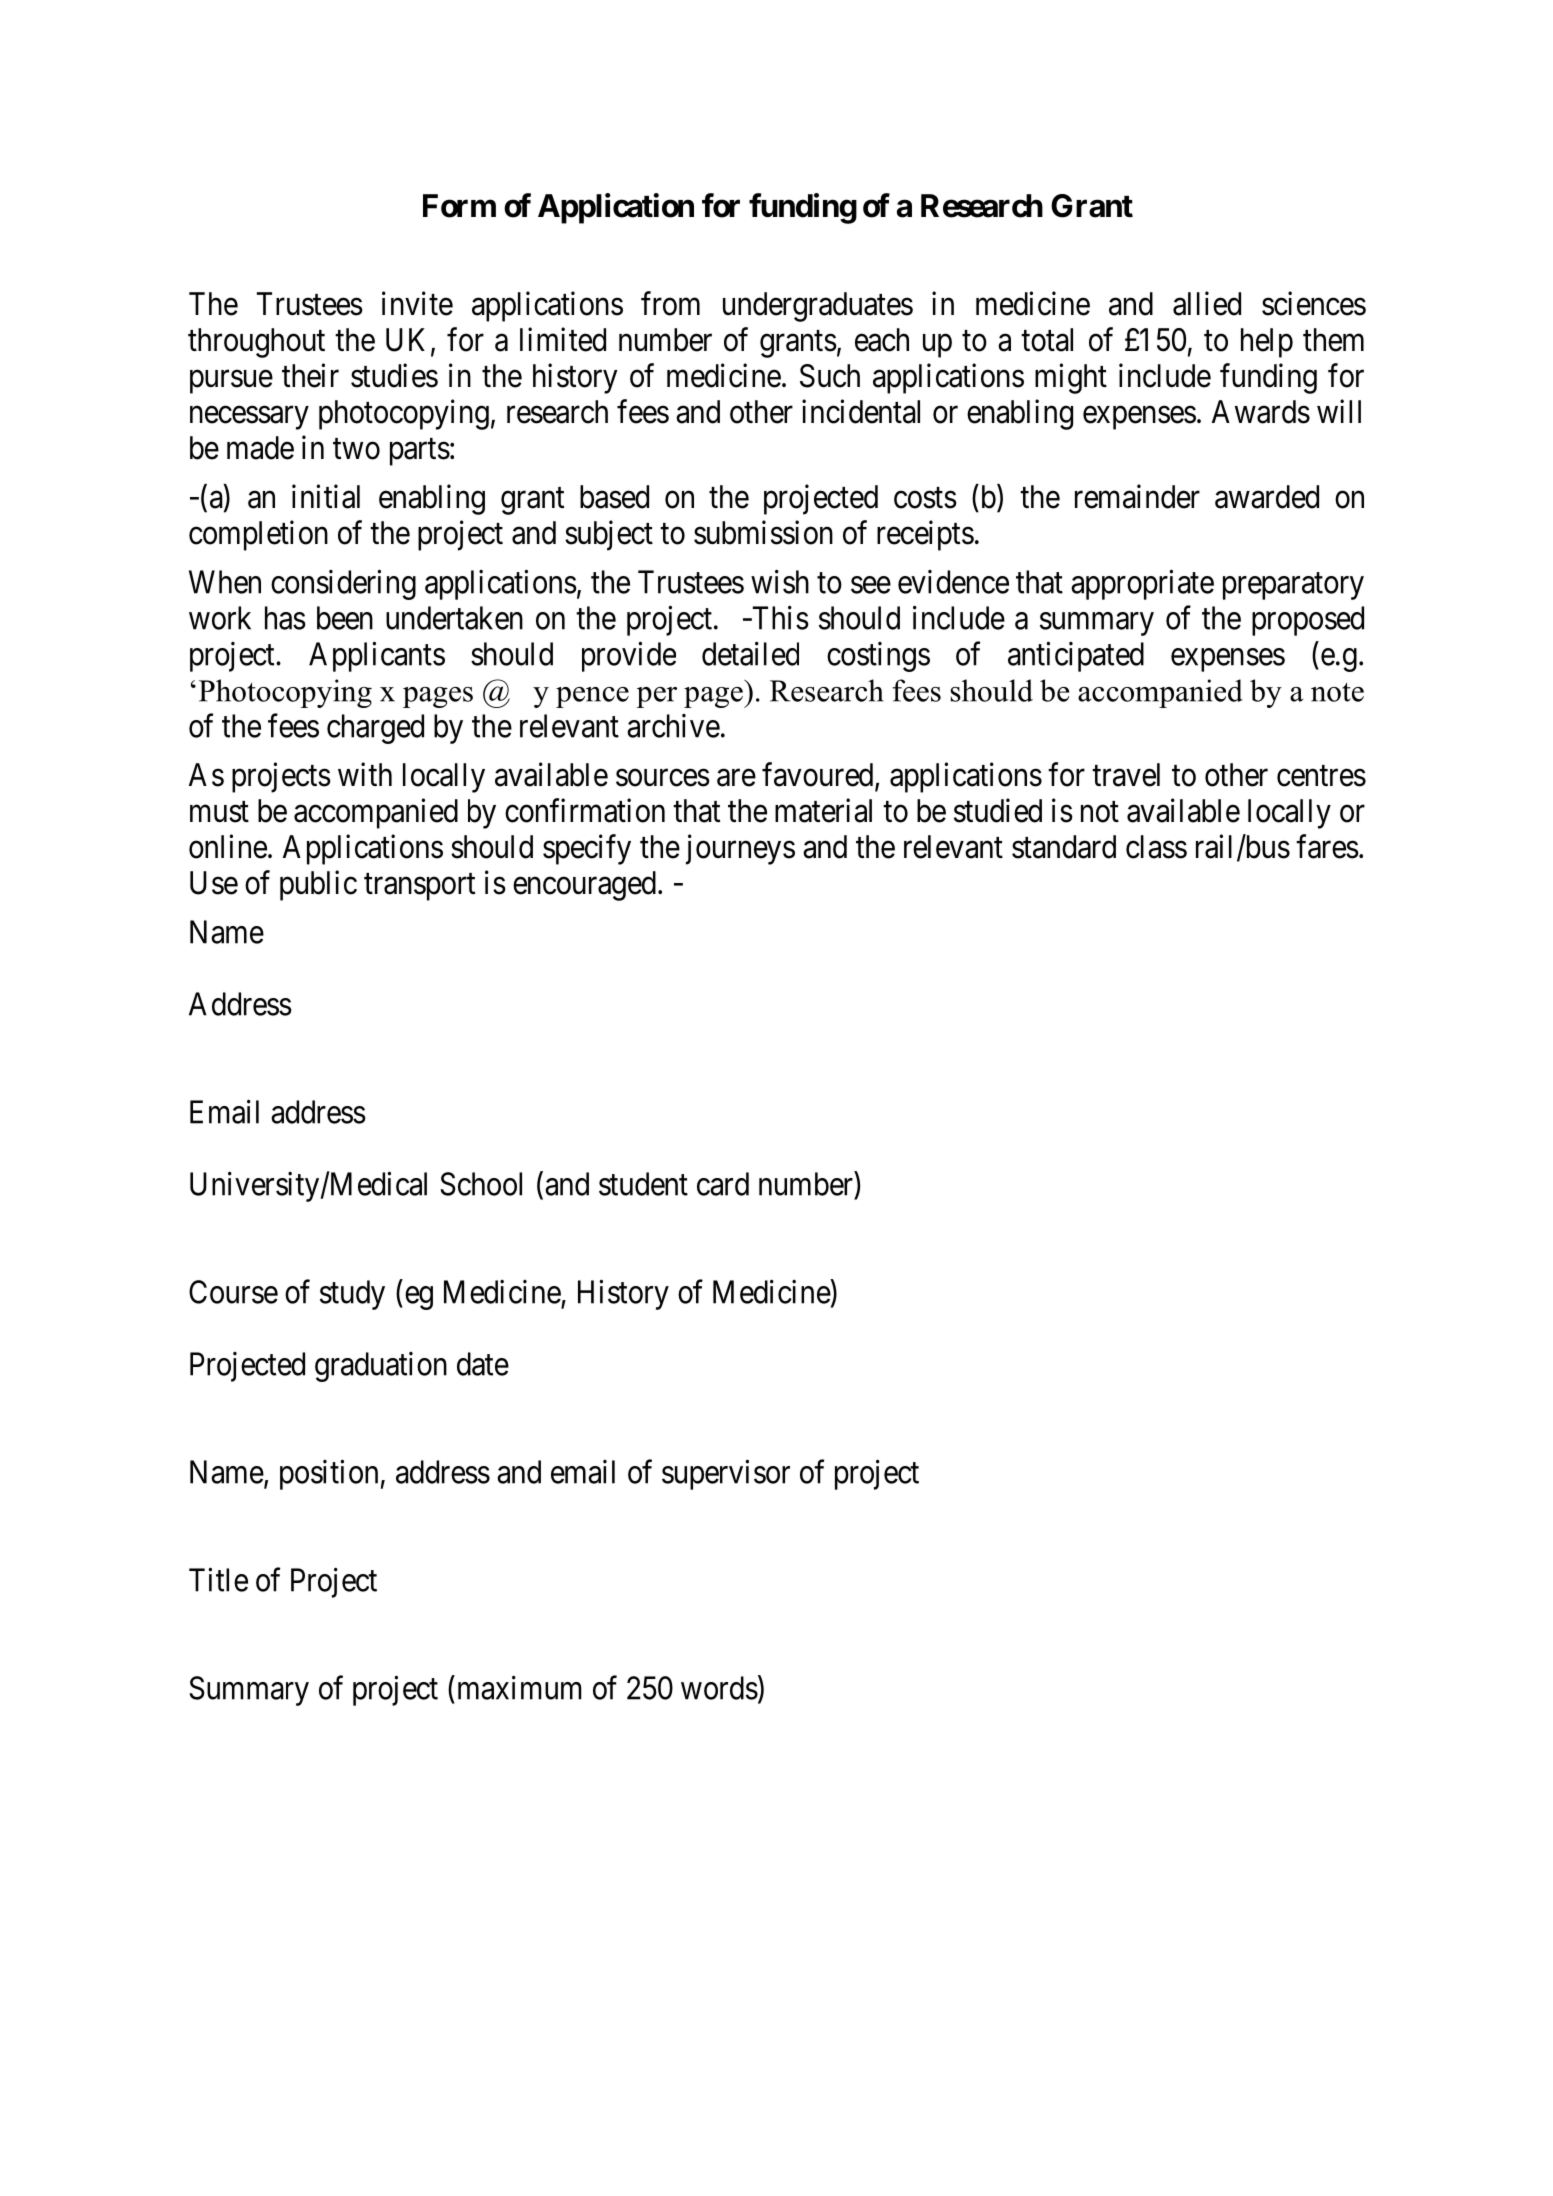  Describe the element at coordinates (218, 1579) in the page. I see `Title` at that location.
